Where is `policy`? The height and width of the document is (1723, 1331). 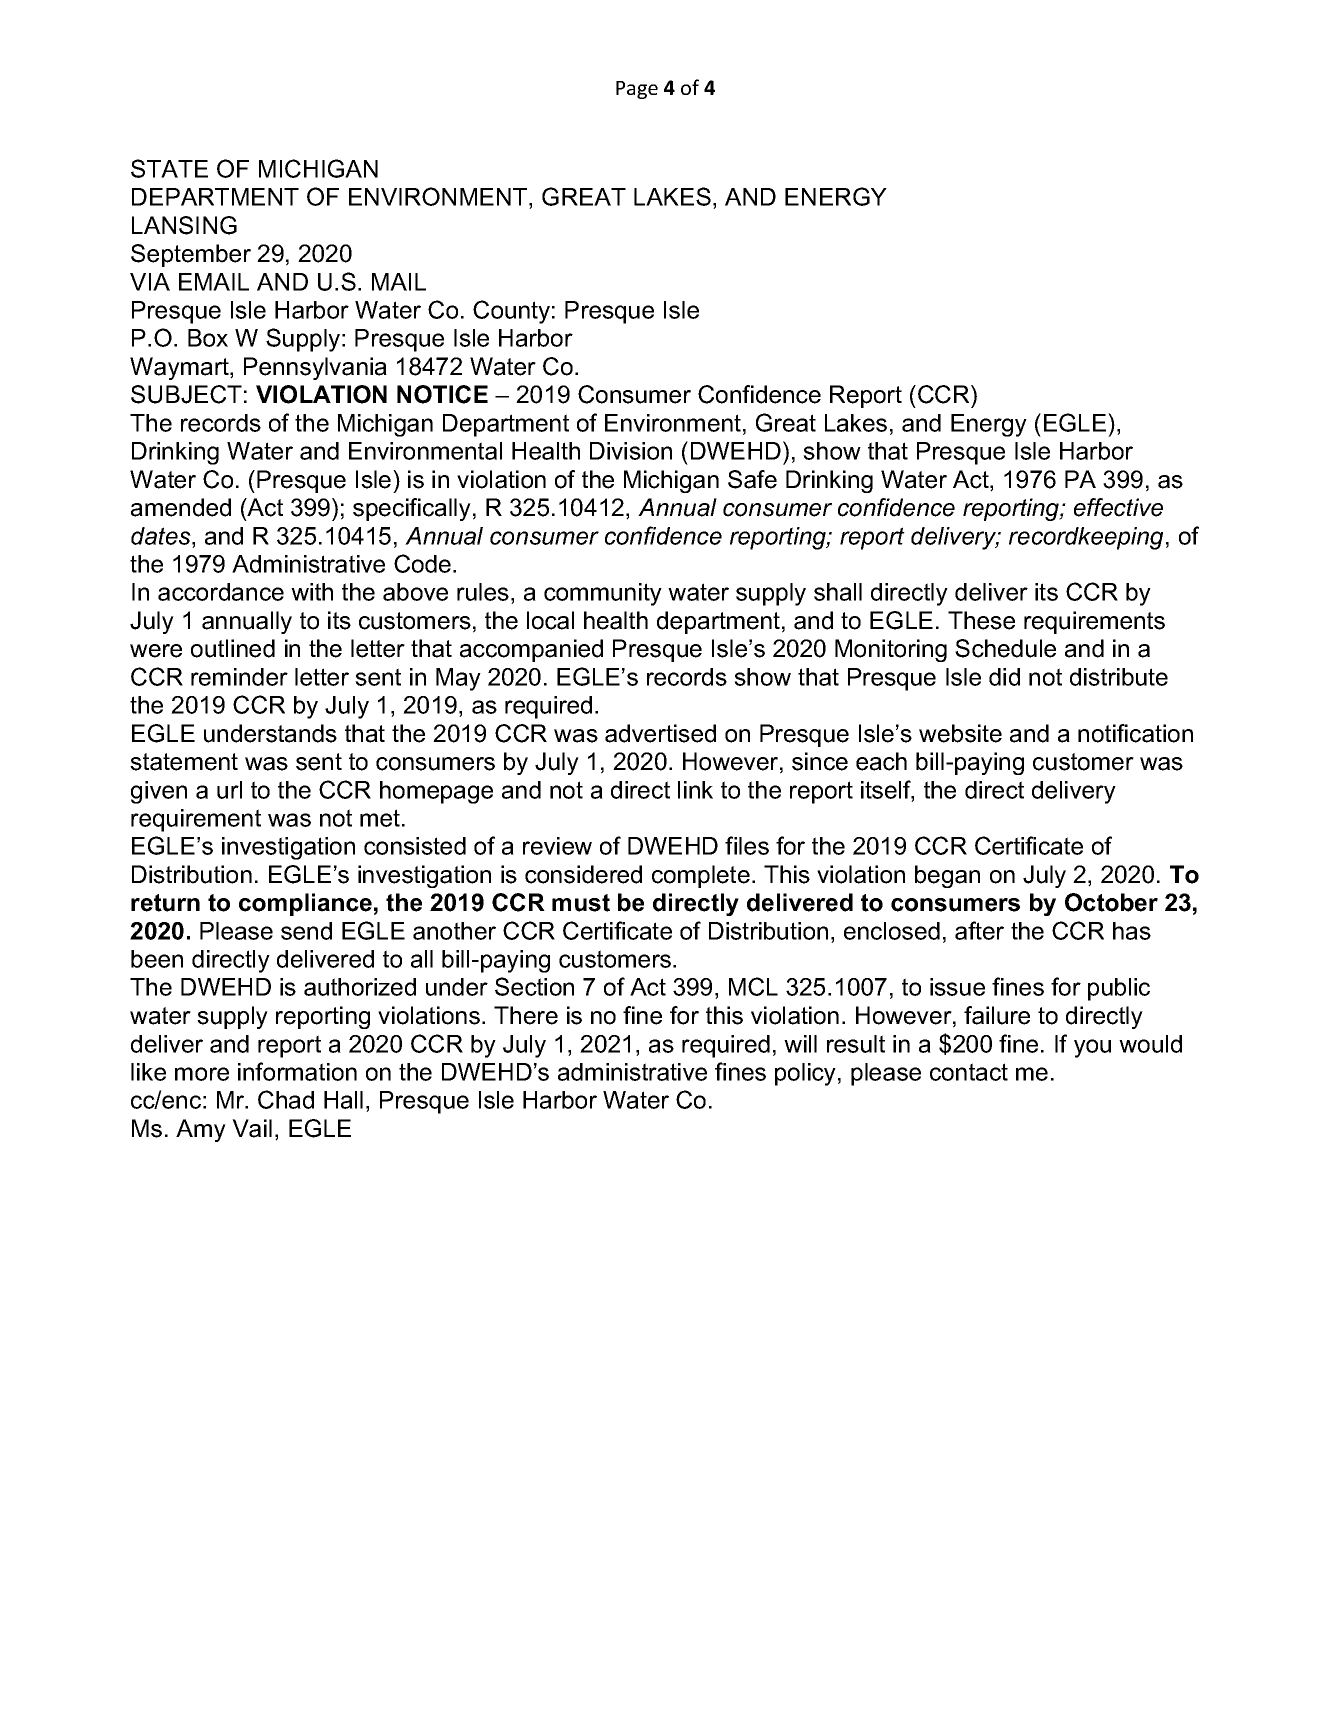
policy is located at coordinates (805, 1074).
